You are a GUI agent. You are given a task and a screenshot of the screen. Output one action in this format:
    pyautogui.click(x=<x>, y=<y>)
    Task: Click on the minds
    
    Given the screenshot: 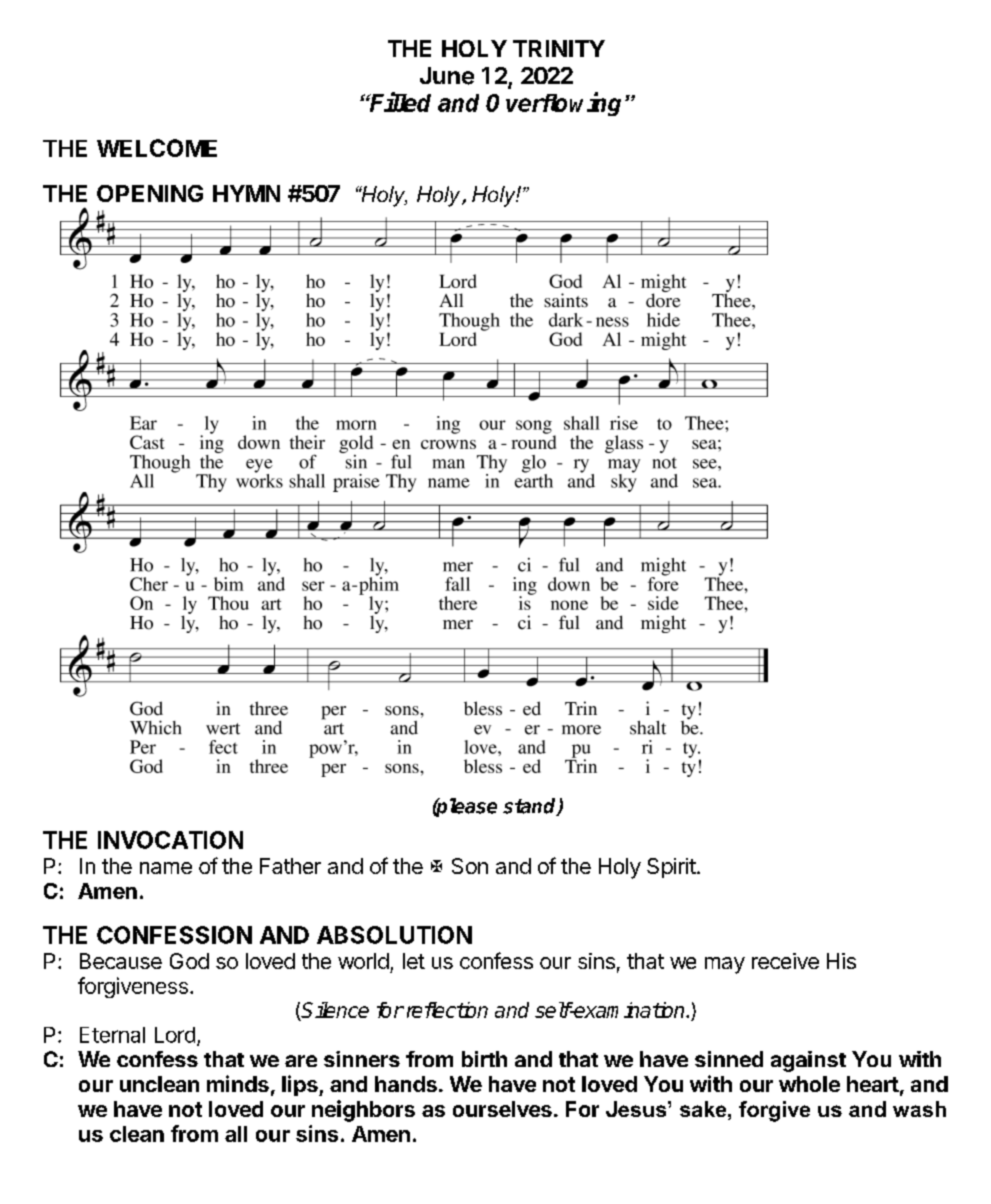 What is the action you would take?
    pyautogui.click(x=238, y=1083)
